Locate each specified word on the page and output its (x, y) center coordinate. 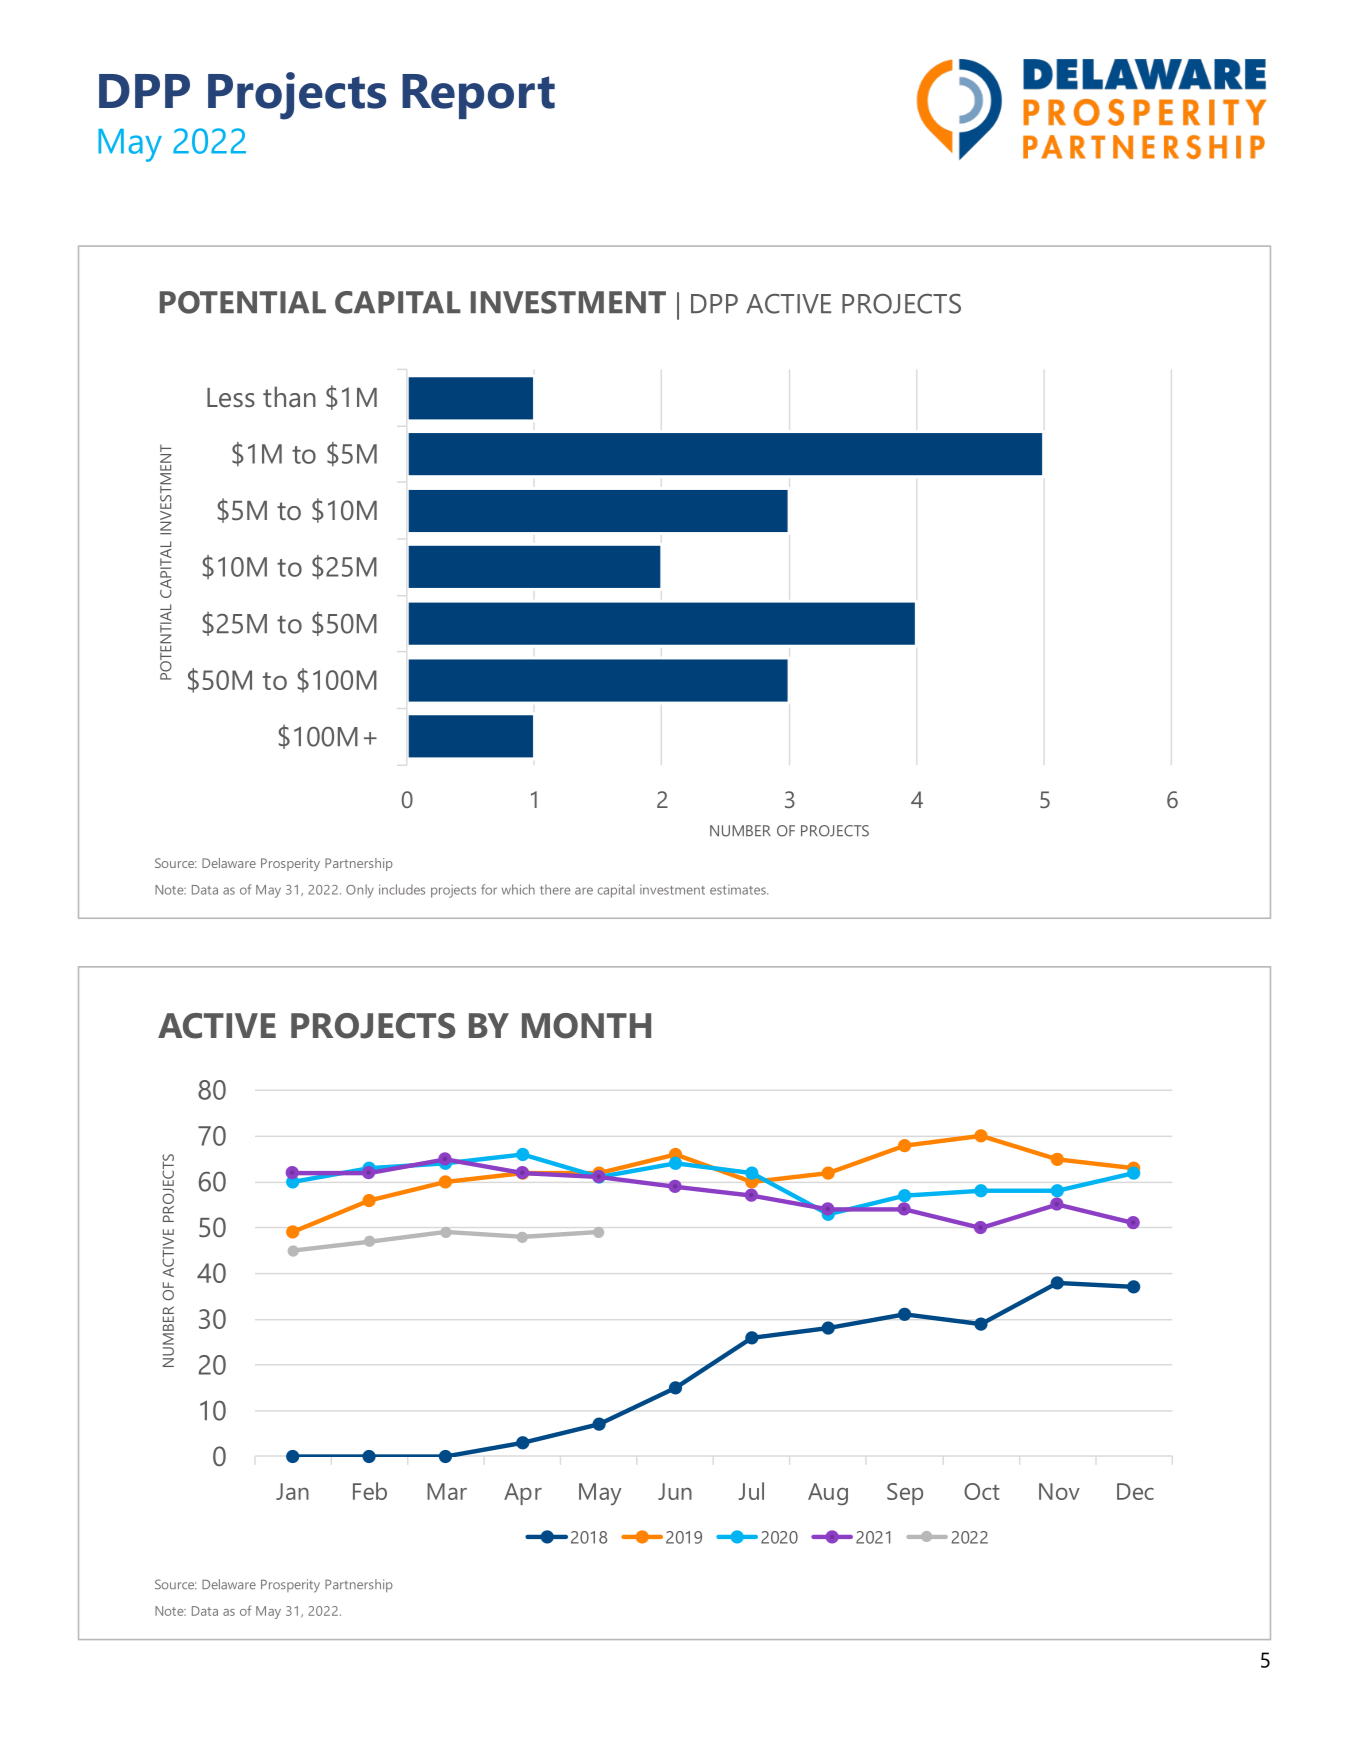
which (518, 889)
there (555, 889)
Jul (751, 1491)
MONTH (586, 1026)
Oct (982, 1491)
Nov (1059, 1491)
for (489, 889)
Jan (292, 1491)
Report (478, 96)
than (289, 397)
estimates (739, 890)
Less (231, 398)
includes (402, 889)
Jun (675, 1491)
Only (360, 891)
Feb (370, 1491)
